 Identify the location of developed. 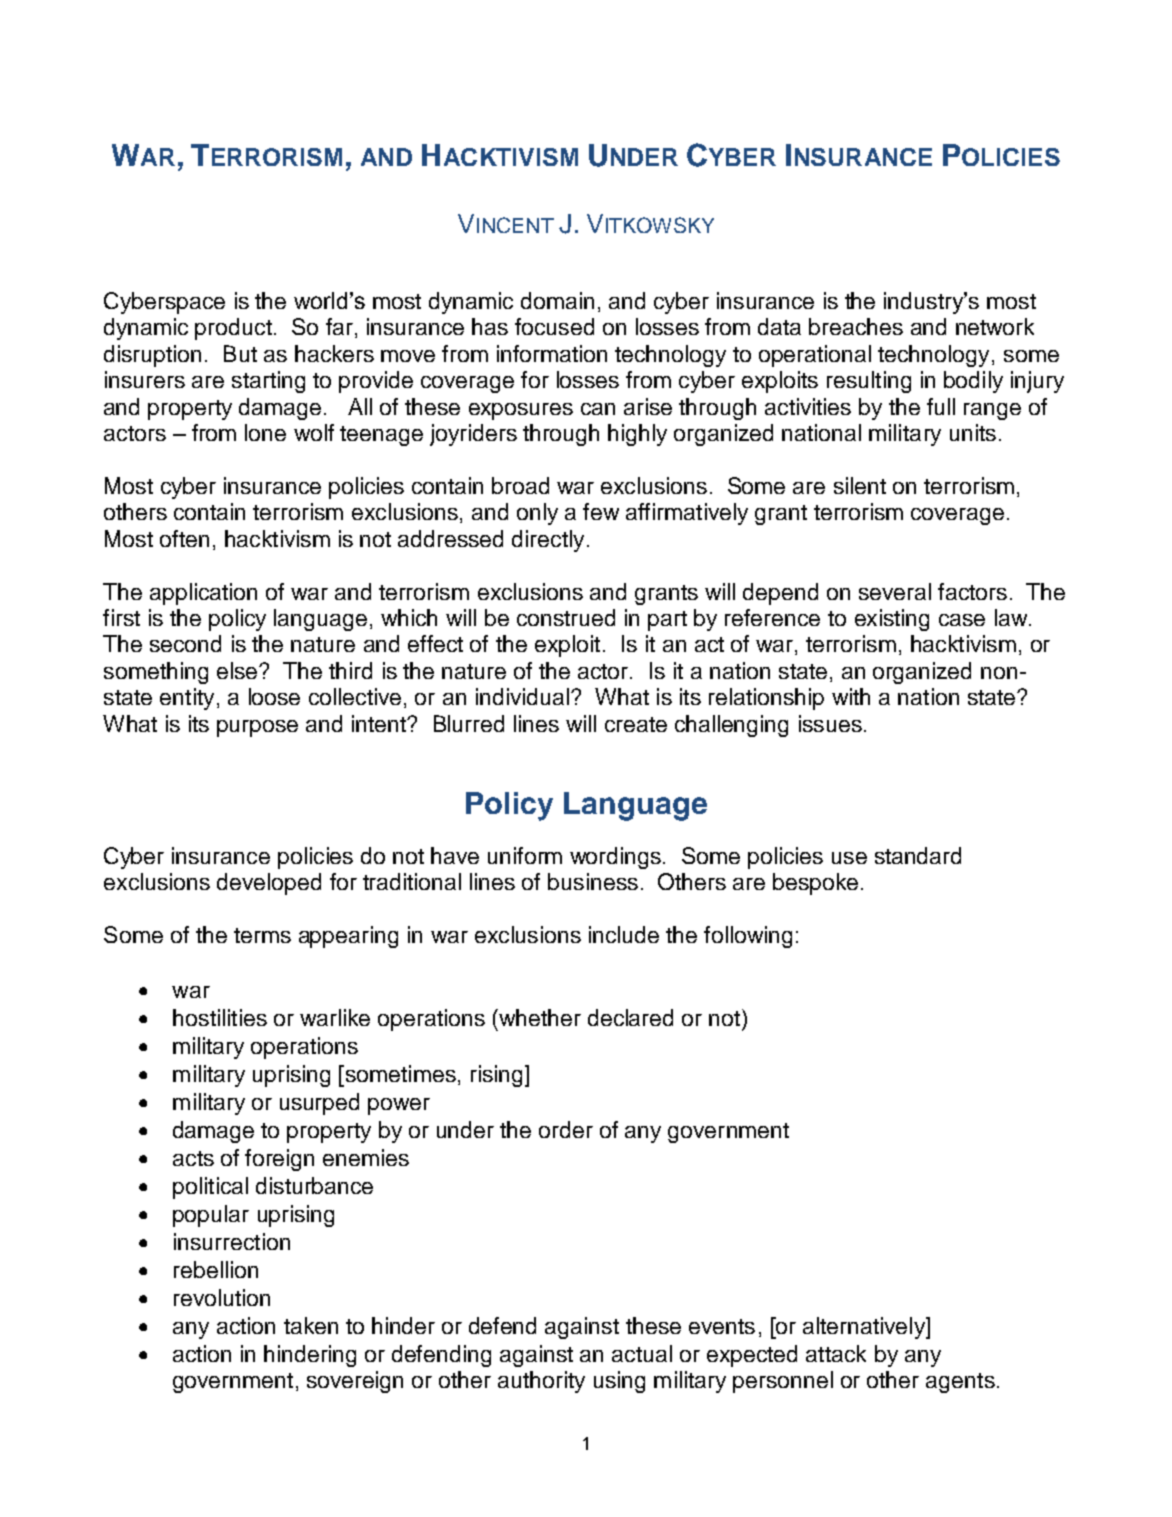
(269, 884).
